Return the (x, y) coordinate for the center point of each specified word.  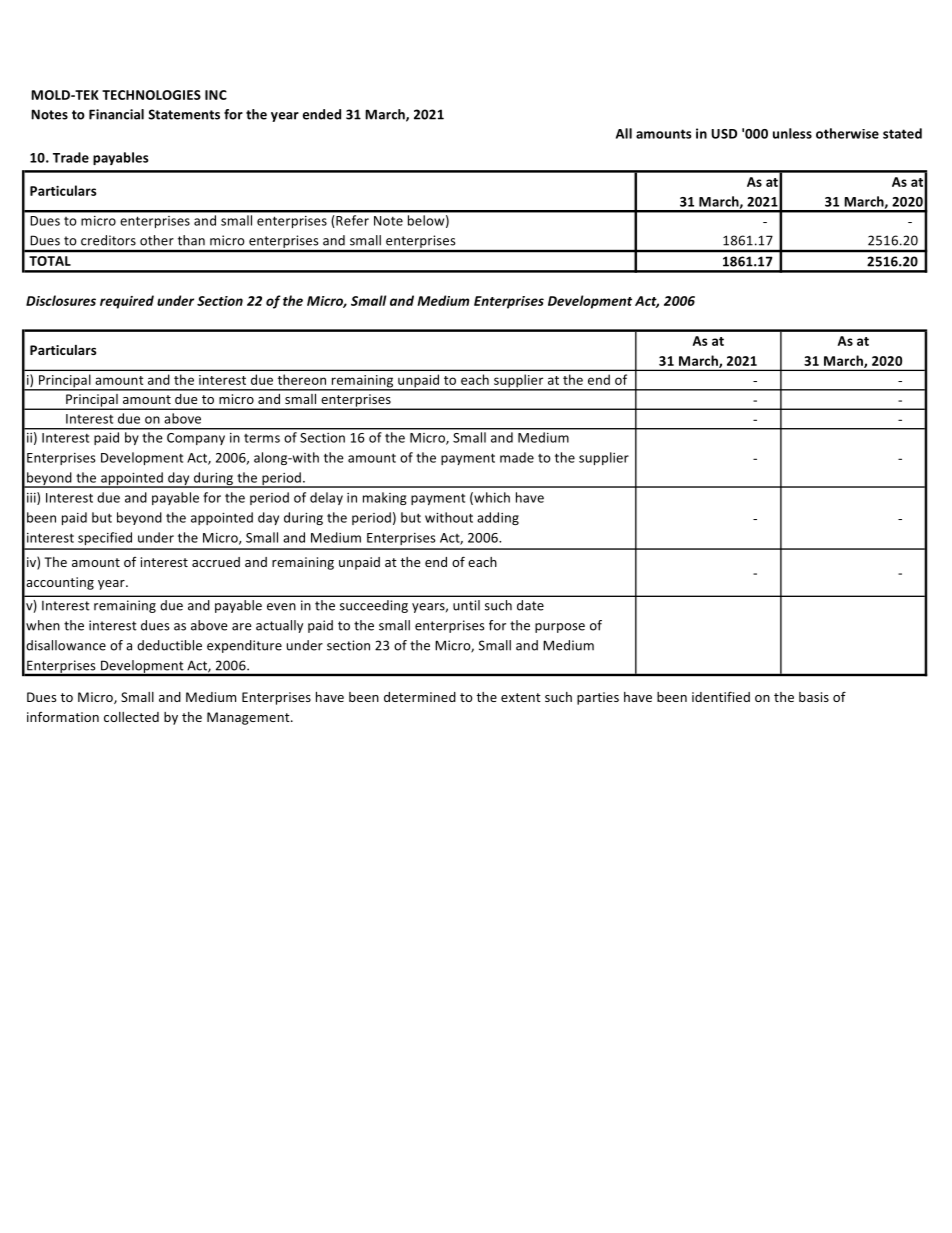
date (530, 605)
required (127, 302)
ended (322, 114)
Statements (184, 114)
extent (521, 697)
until (466, 605)
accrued (216, 562)
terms (262, 438)
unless (792, 133)
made (517, 457)
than (191, 240)
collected (131, 717)
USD (724, 134)
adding (498, 518)
